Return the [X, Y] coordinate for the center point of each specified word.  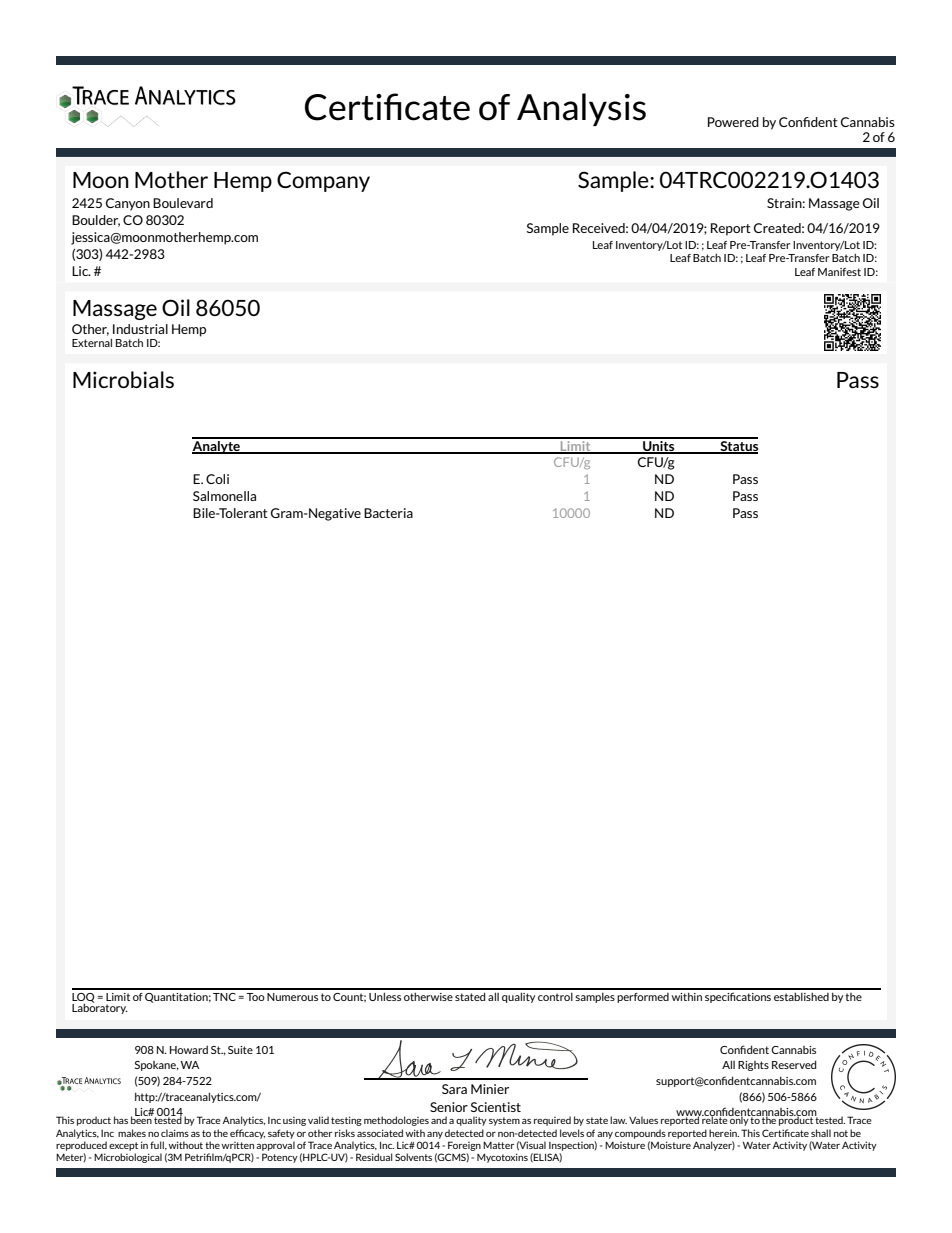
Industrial [140, 329]
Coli [217, 479]
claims [175, 1133]
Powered [733, 122]
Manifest [839, 272]
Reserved [794, 1064]
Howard [189, 1049]
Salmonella [224, 496]
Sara [454, 1089]
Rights [753, 1066]
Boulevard [183, 203]
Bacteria [388, 513]
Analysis [581, 109]
